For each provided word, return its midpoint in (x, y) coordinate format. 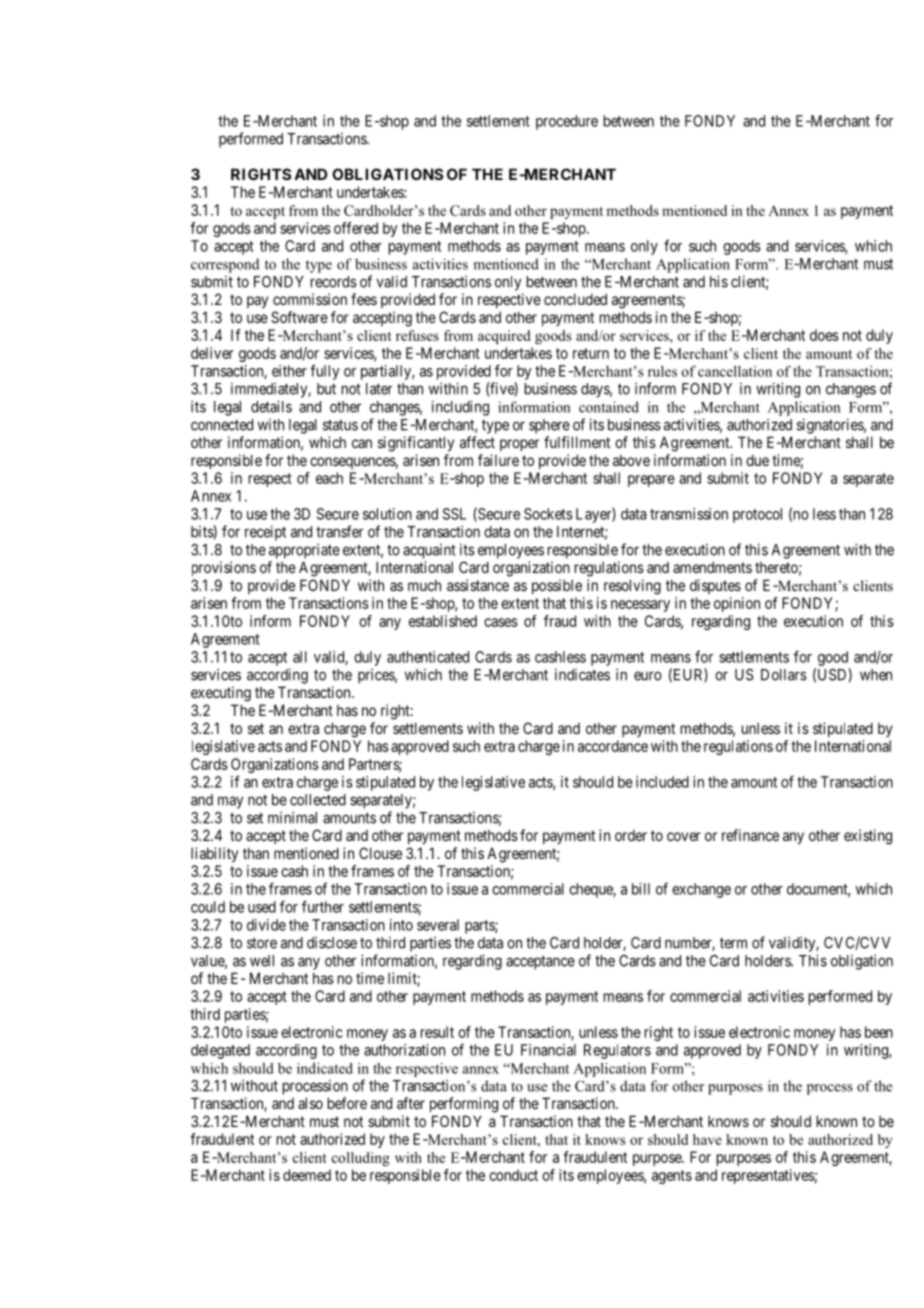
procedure (567, 122)
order (631, 835)
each (329, 478)
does (824, 335)
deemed (307, 1175)
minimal (292, 817)
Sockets (548, 514)
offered (356, 228)
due (757, 460)
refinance (750, 835)
